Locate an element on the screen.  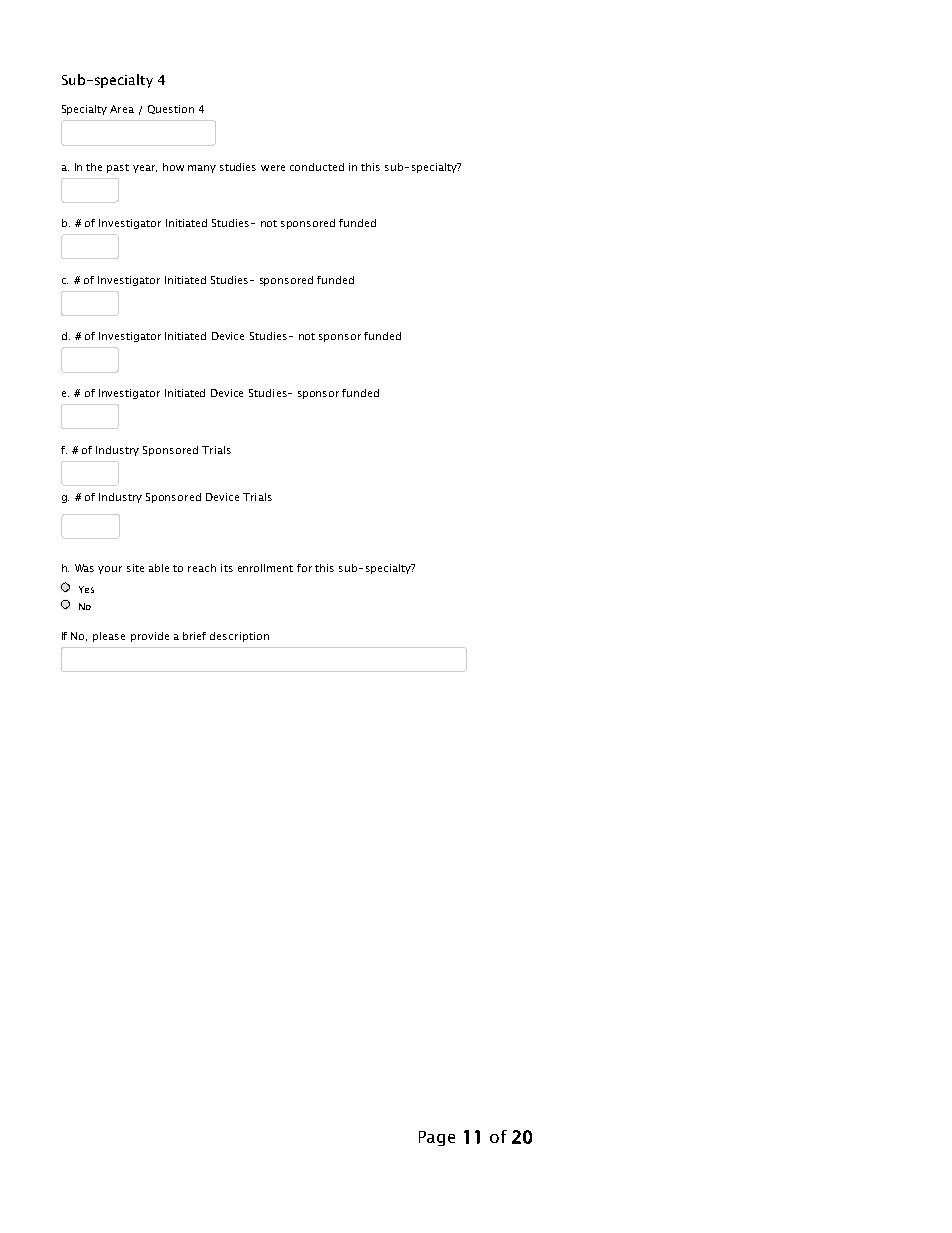
description is located at coordinates (239, 637).
